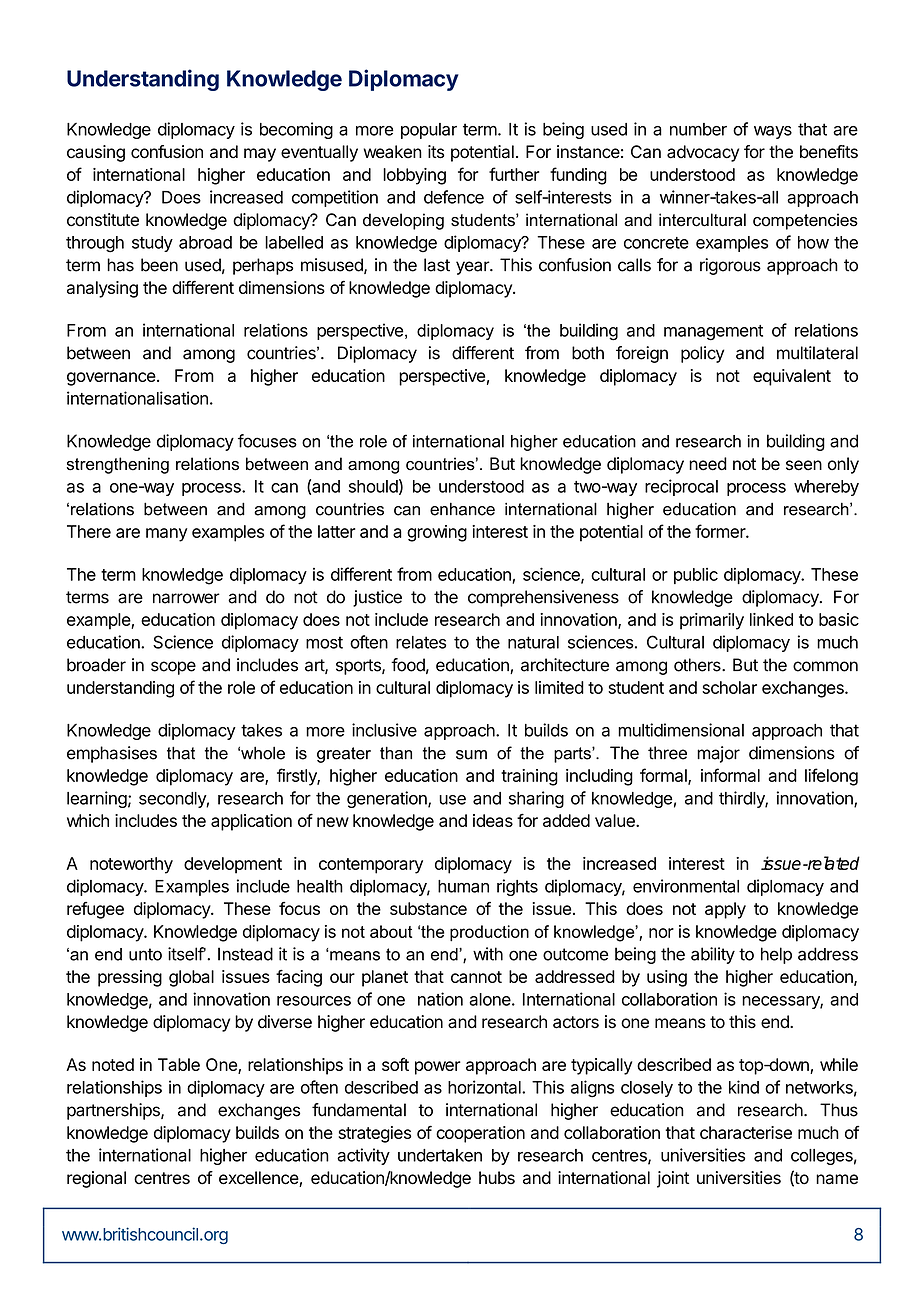 Image resolution: width=924 pixels, height=1309 pixels. What do you see at coordinates (588, 353) in the image?
I see `both` at bounding box center [588, 353].
